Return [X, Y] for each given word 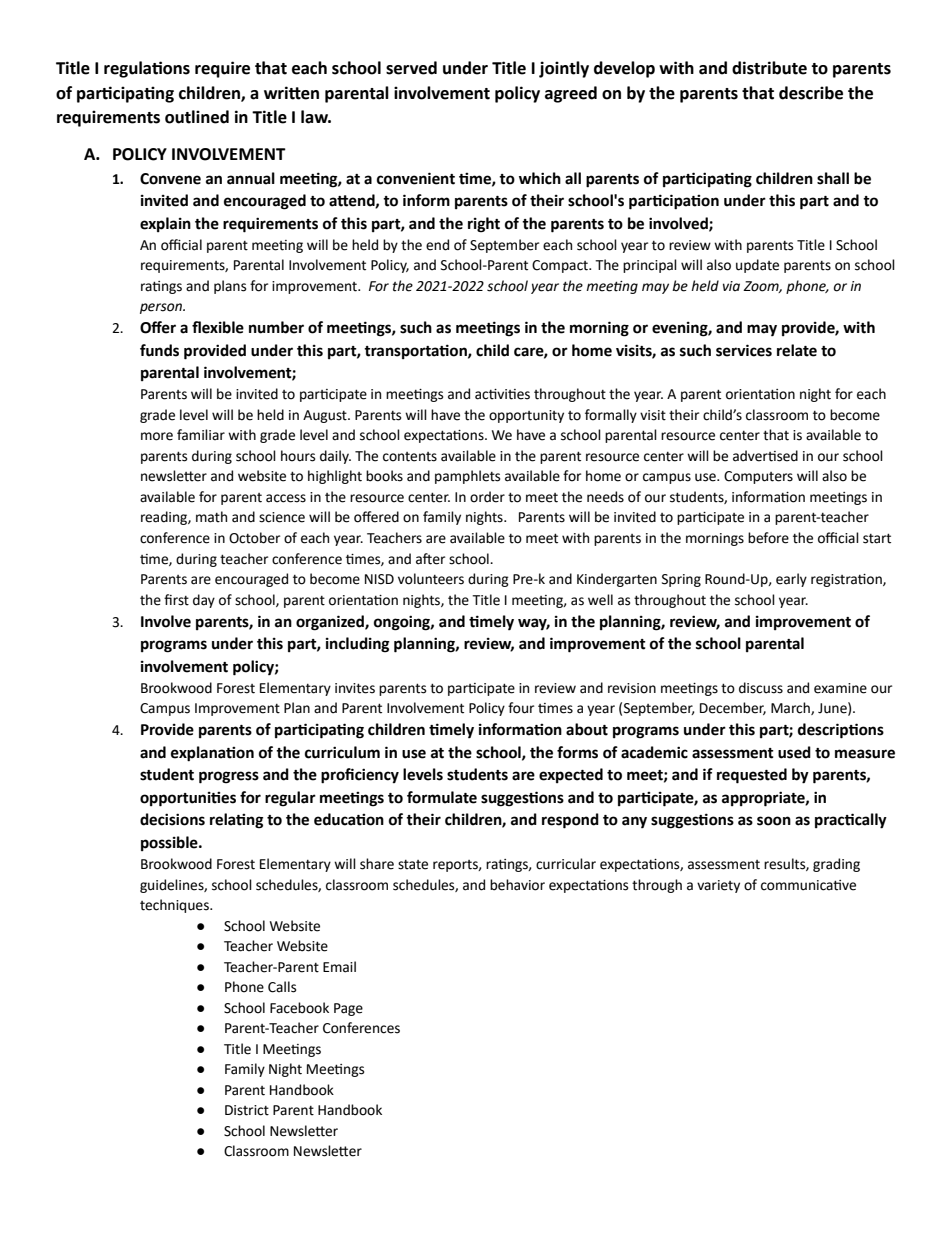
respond [570, 821]
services [744, 350]
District [247, 1110]
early [791, 580]
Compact [561, 266]
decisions [172, 819]
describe [811, 93]
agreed [571, 94]
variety [718, 886]
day [204, 601]
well [600, 600]
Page [348, 1009]
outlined [197, 117]
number [276, 327]
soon [774, 821]
